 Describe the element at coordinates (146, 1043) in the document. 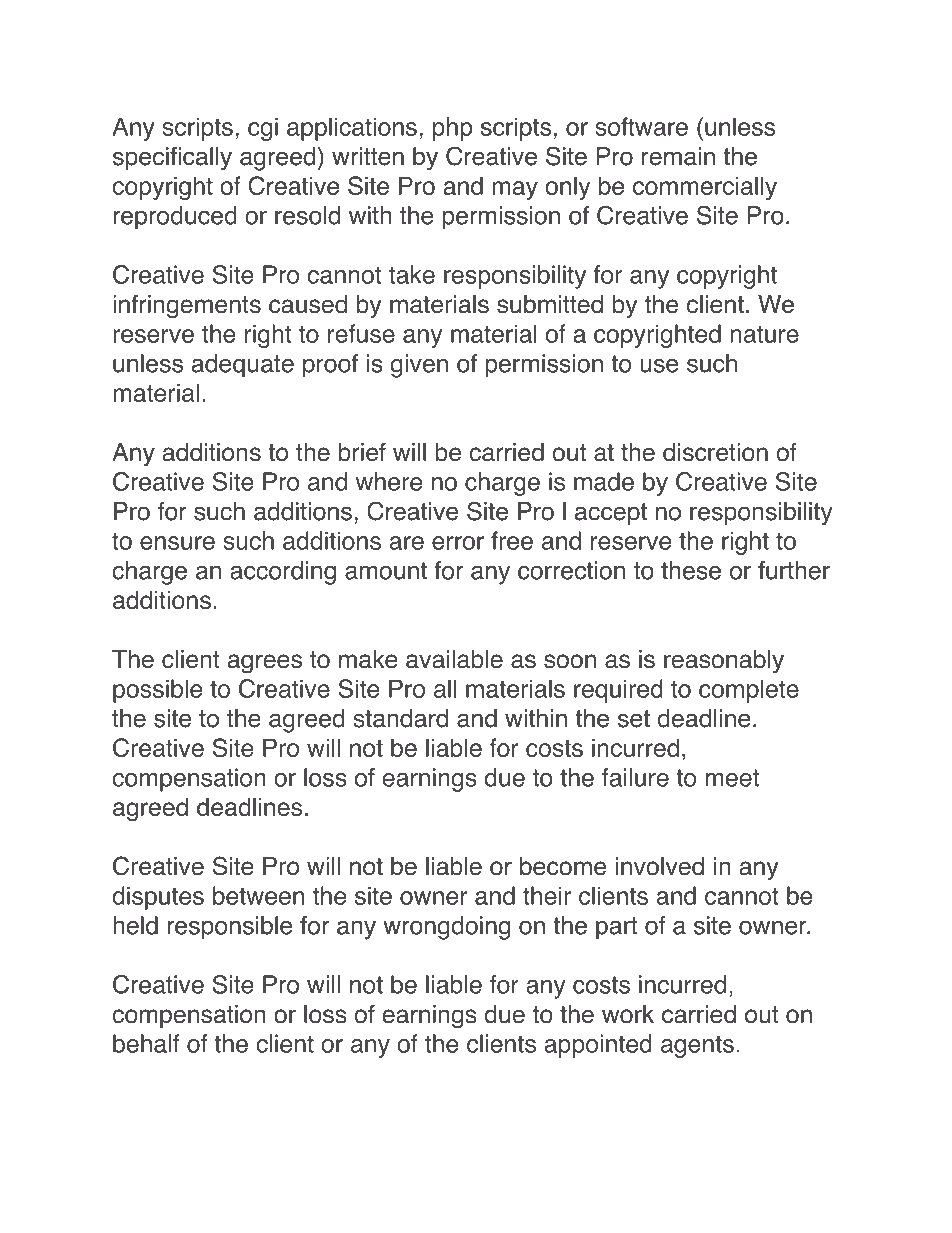

I see `behalf` at that location.
